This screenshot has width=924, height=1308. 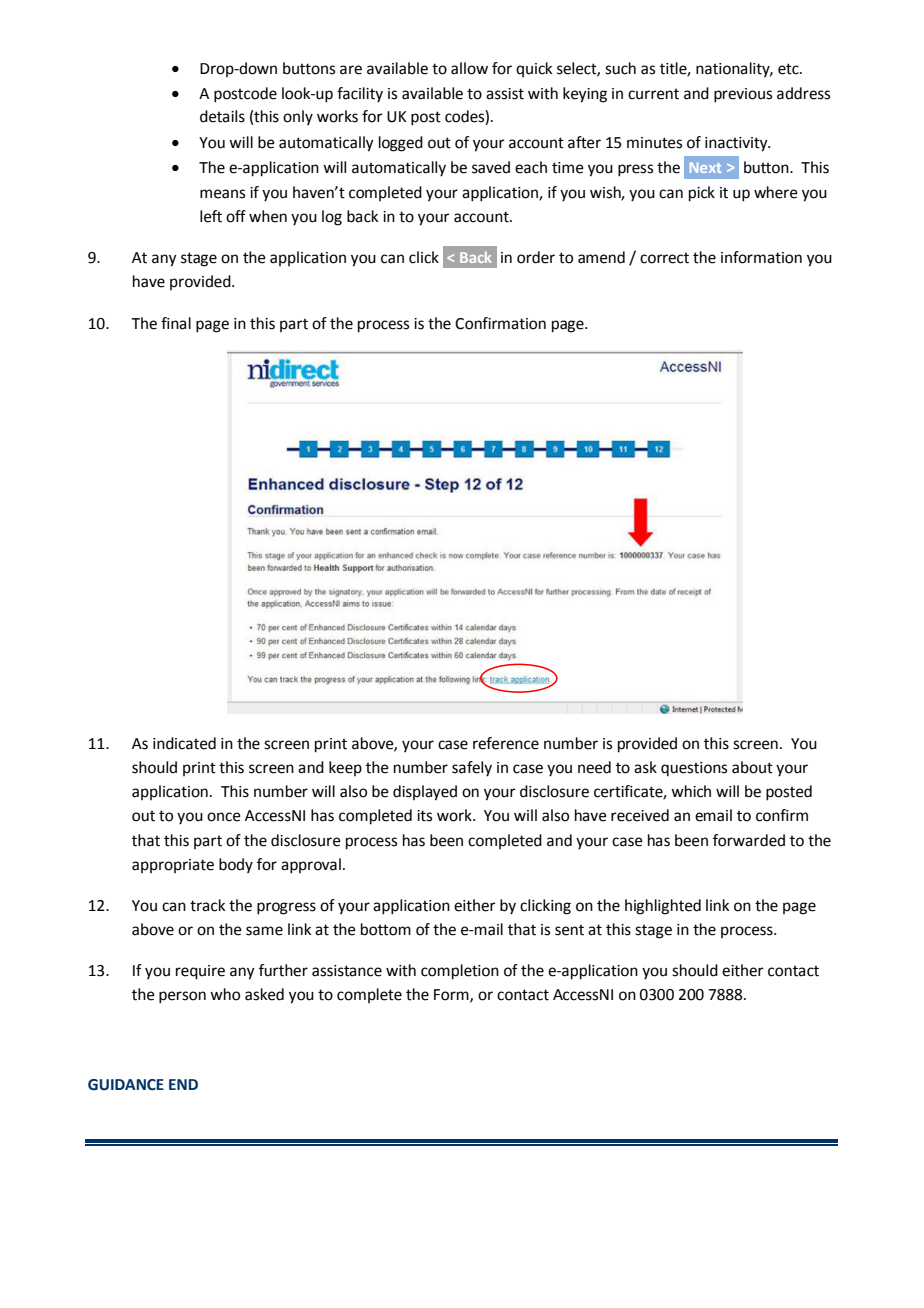 What do you see at coordinates (469, 68) in the screenshot?
I see `allow` at bounding box center [469, 68].
